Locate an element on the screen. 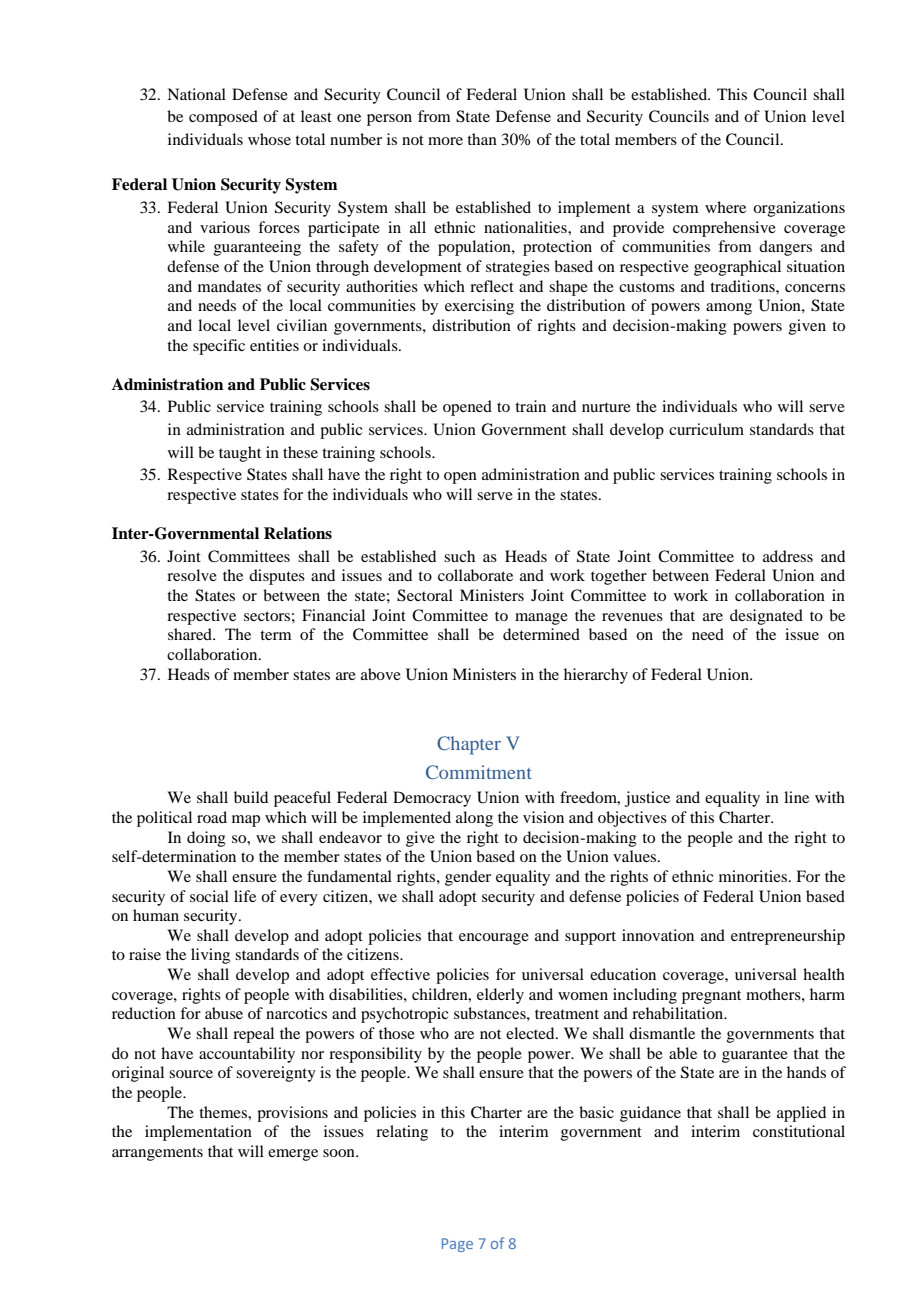 The height and width of the screenshot is (1308, 924). than is located at coordinates (482, 139).
